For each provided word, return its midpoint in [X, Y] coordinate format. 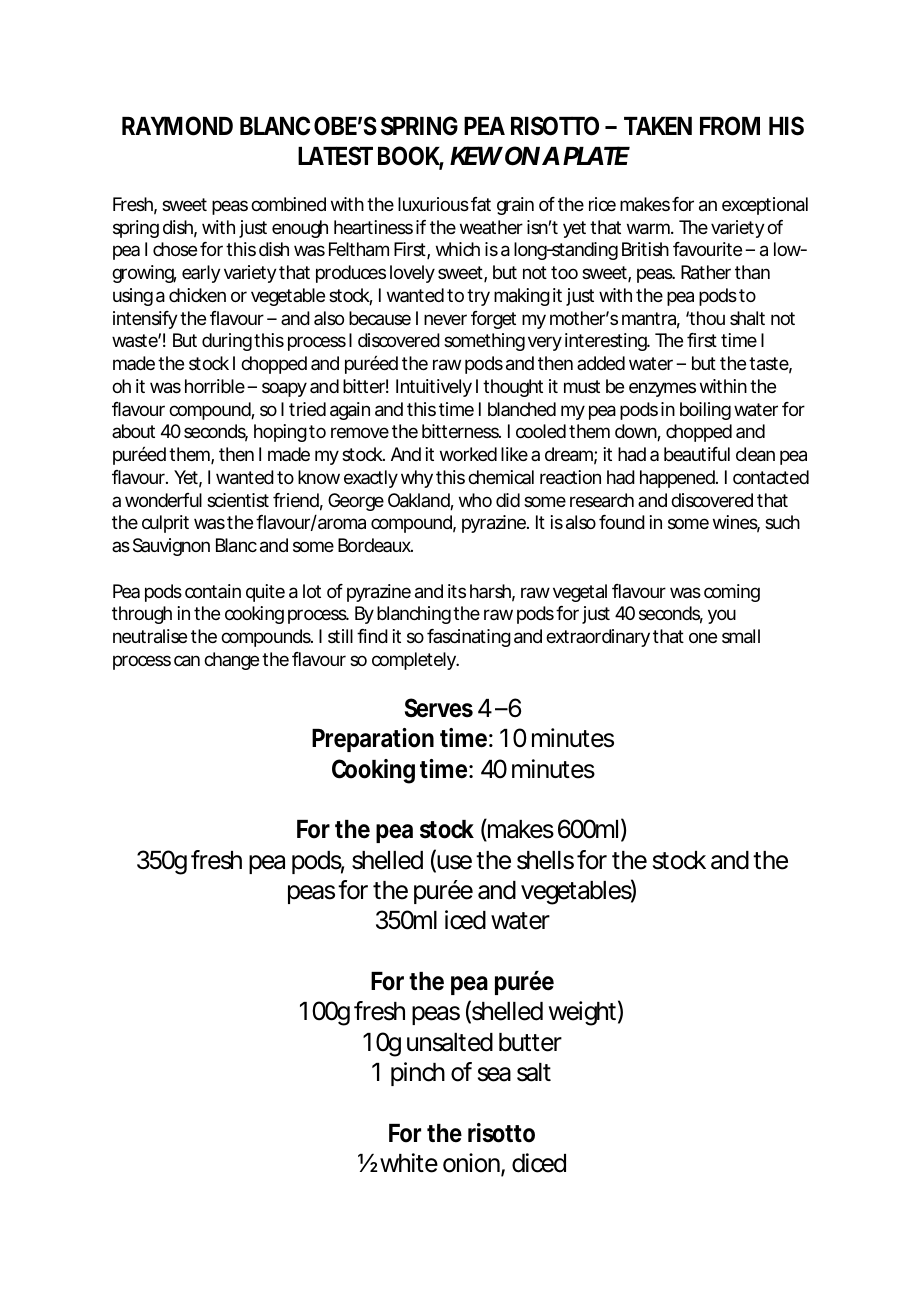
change [231, 661]
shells [545, 860]
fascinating [469, 638]
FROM [730, 126]
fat [481, 204]
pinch [418, 1074]
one [703, 637]
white [407, 1163]
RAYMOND [177, 126]
